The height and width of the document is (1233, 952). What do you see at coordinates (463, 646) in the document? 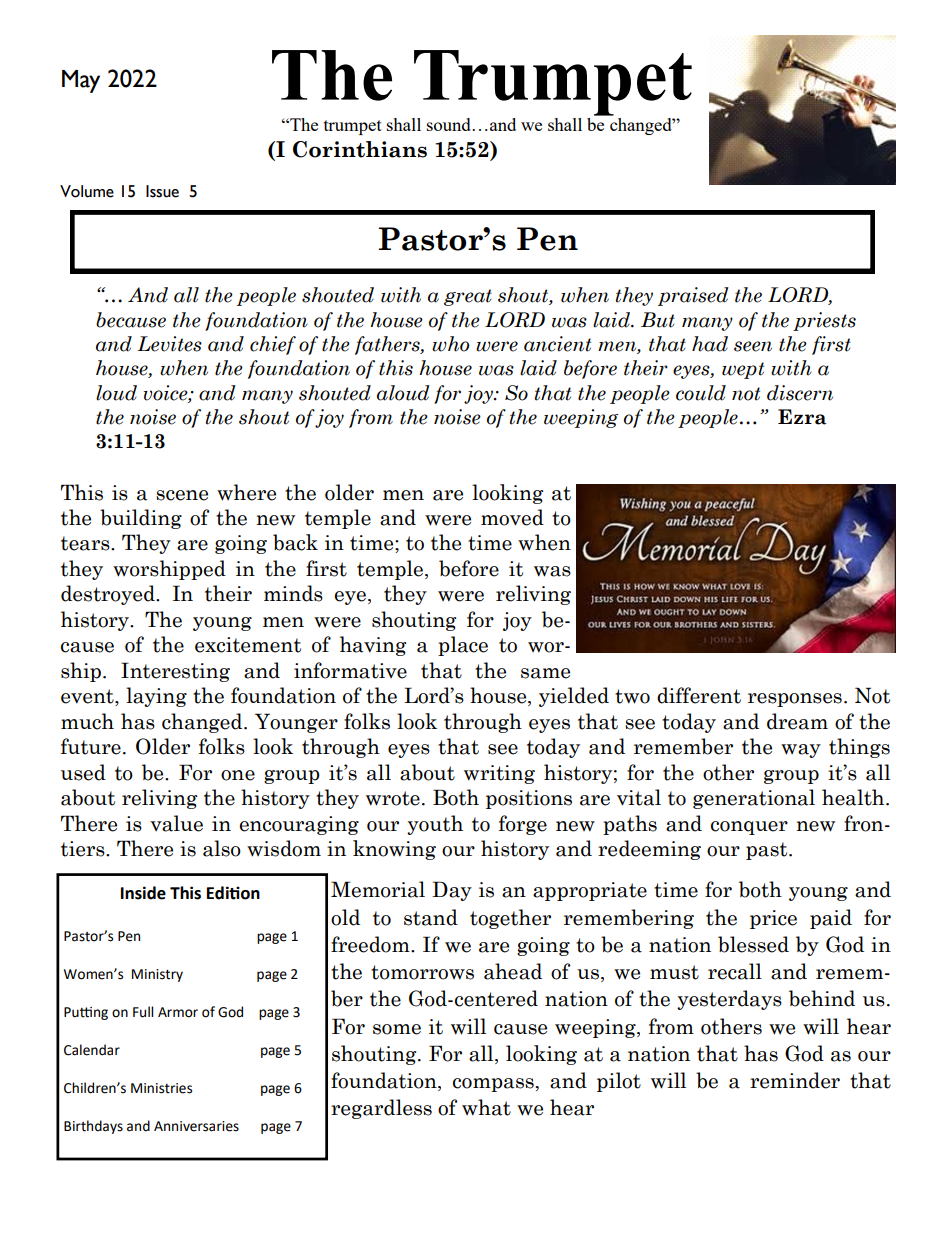
I see `place` at bounding box center [463, 646].
